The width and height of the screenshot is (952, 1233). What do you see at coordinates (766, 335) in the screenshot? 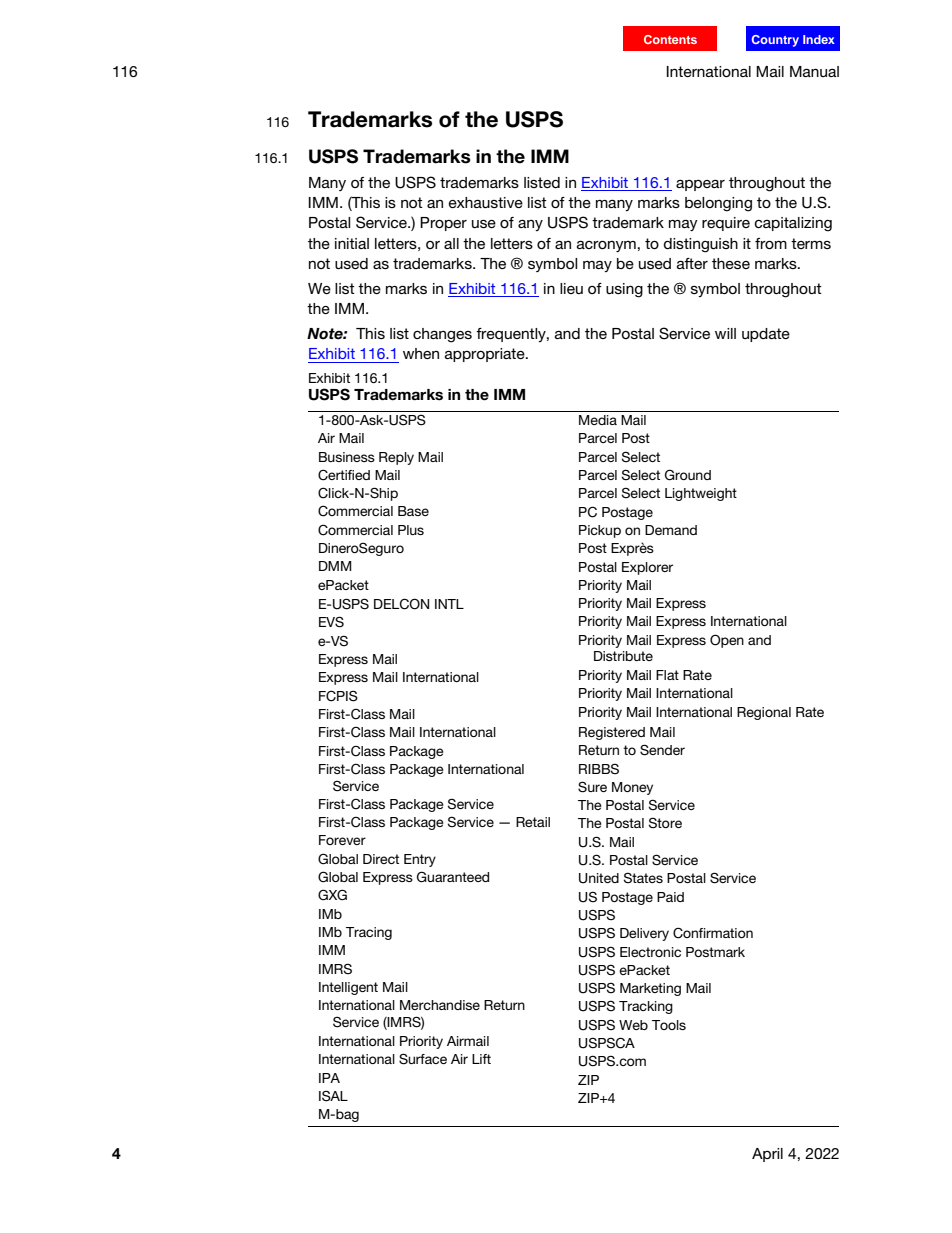
I see `update` at bounding box center [766, 335].
